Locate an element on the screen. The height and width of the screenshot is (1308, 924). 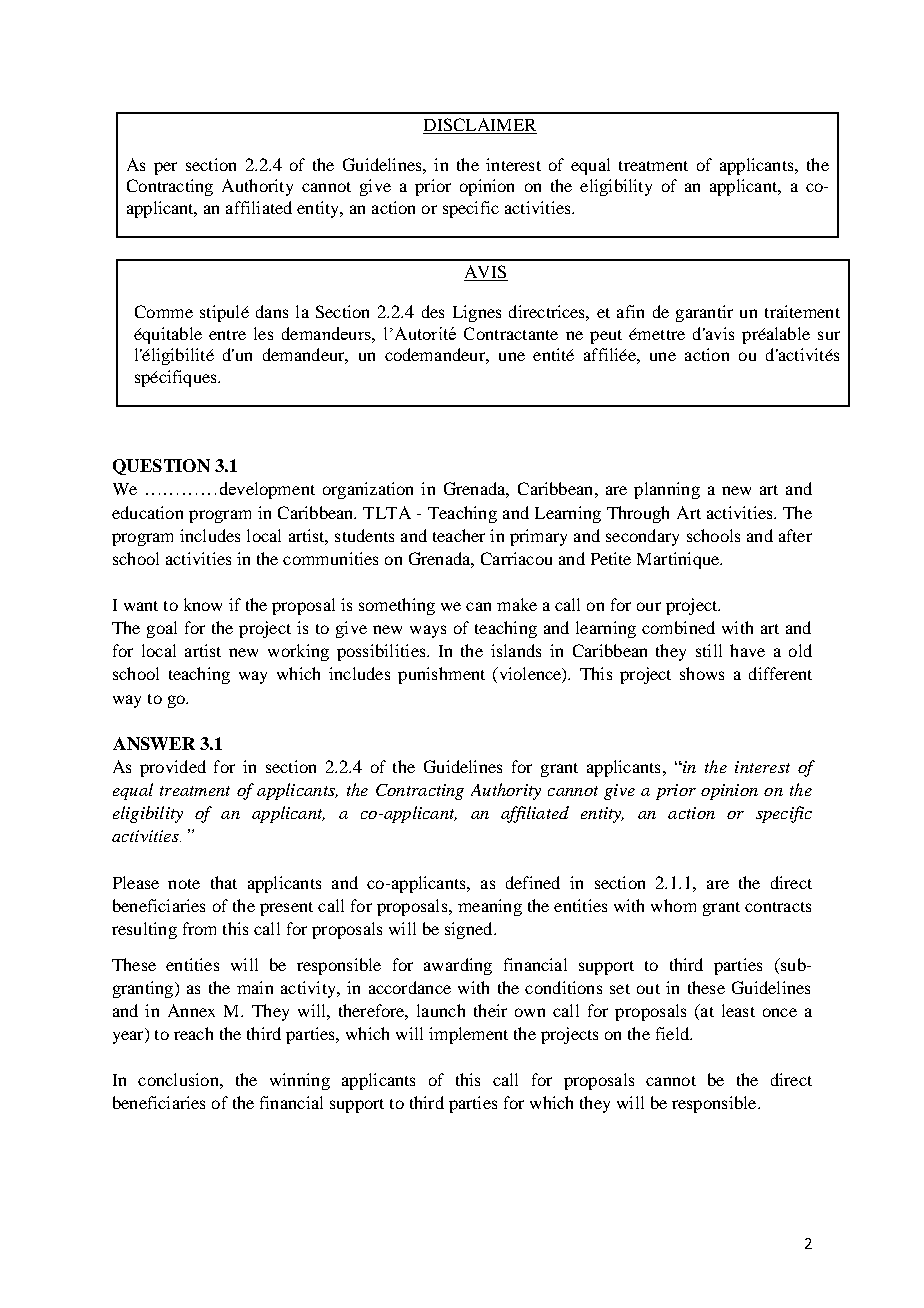
reach is located at coordinates (193, 1033).
